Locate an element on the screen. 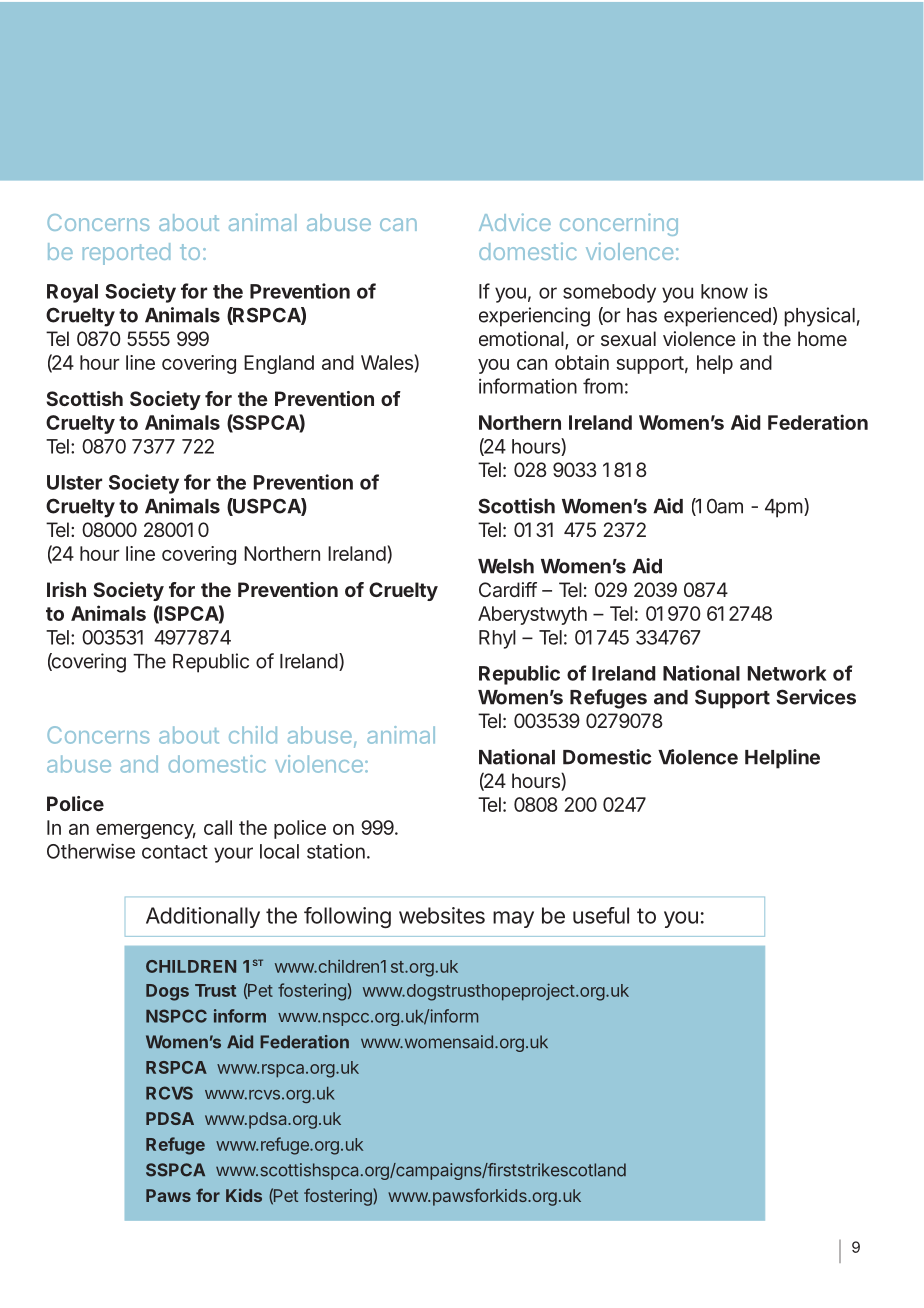  websites is located at coordinates (442, 915).
